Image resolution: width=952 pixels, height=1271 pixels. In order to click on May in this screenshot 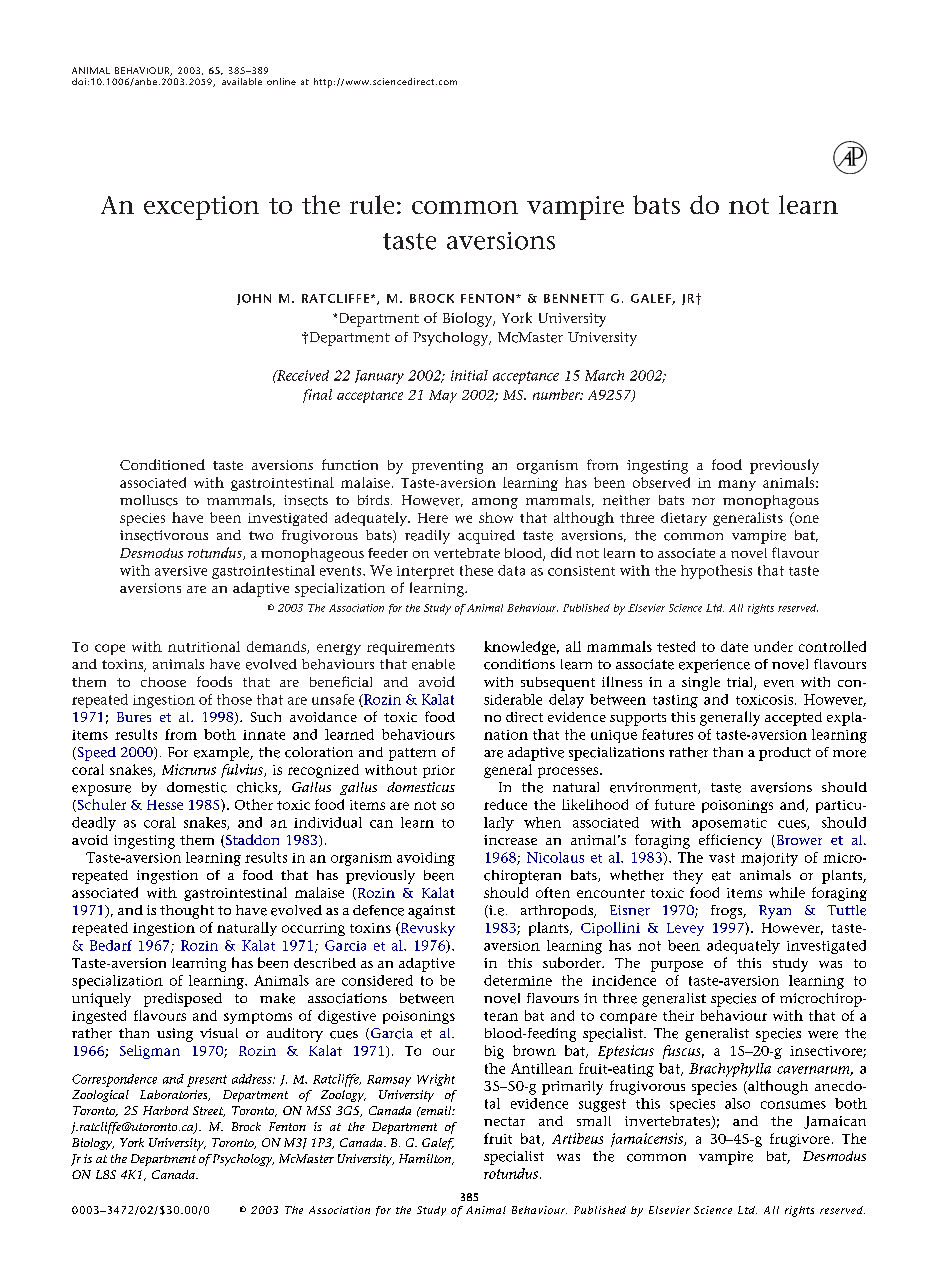, I will do `click(443, 396)`.
